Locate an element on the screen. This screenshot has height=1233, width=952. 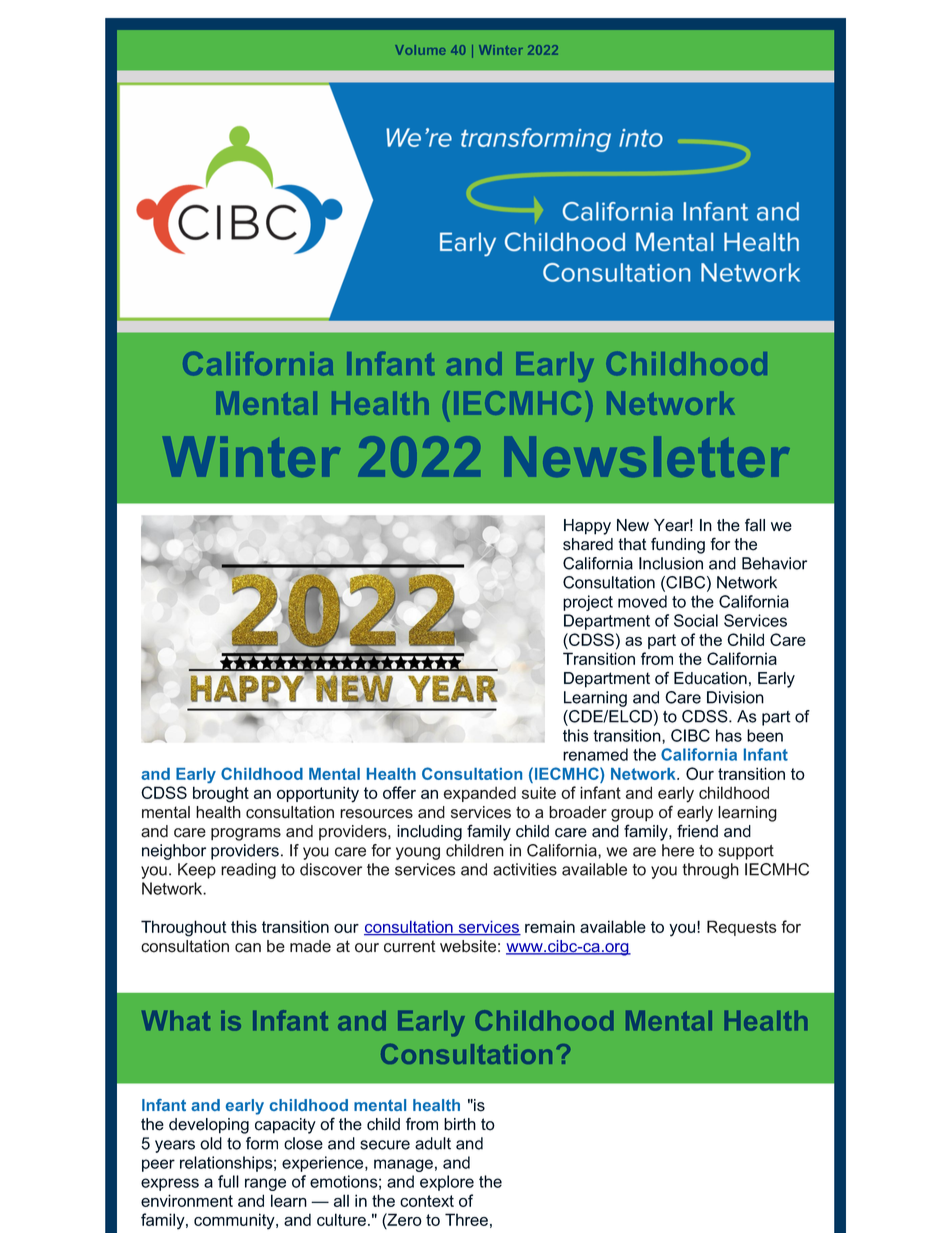
fall is located at coordinates (755, 525).
